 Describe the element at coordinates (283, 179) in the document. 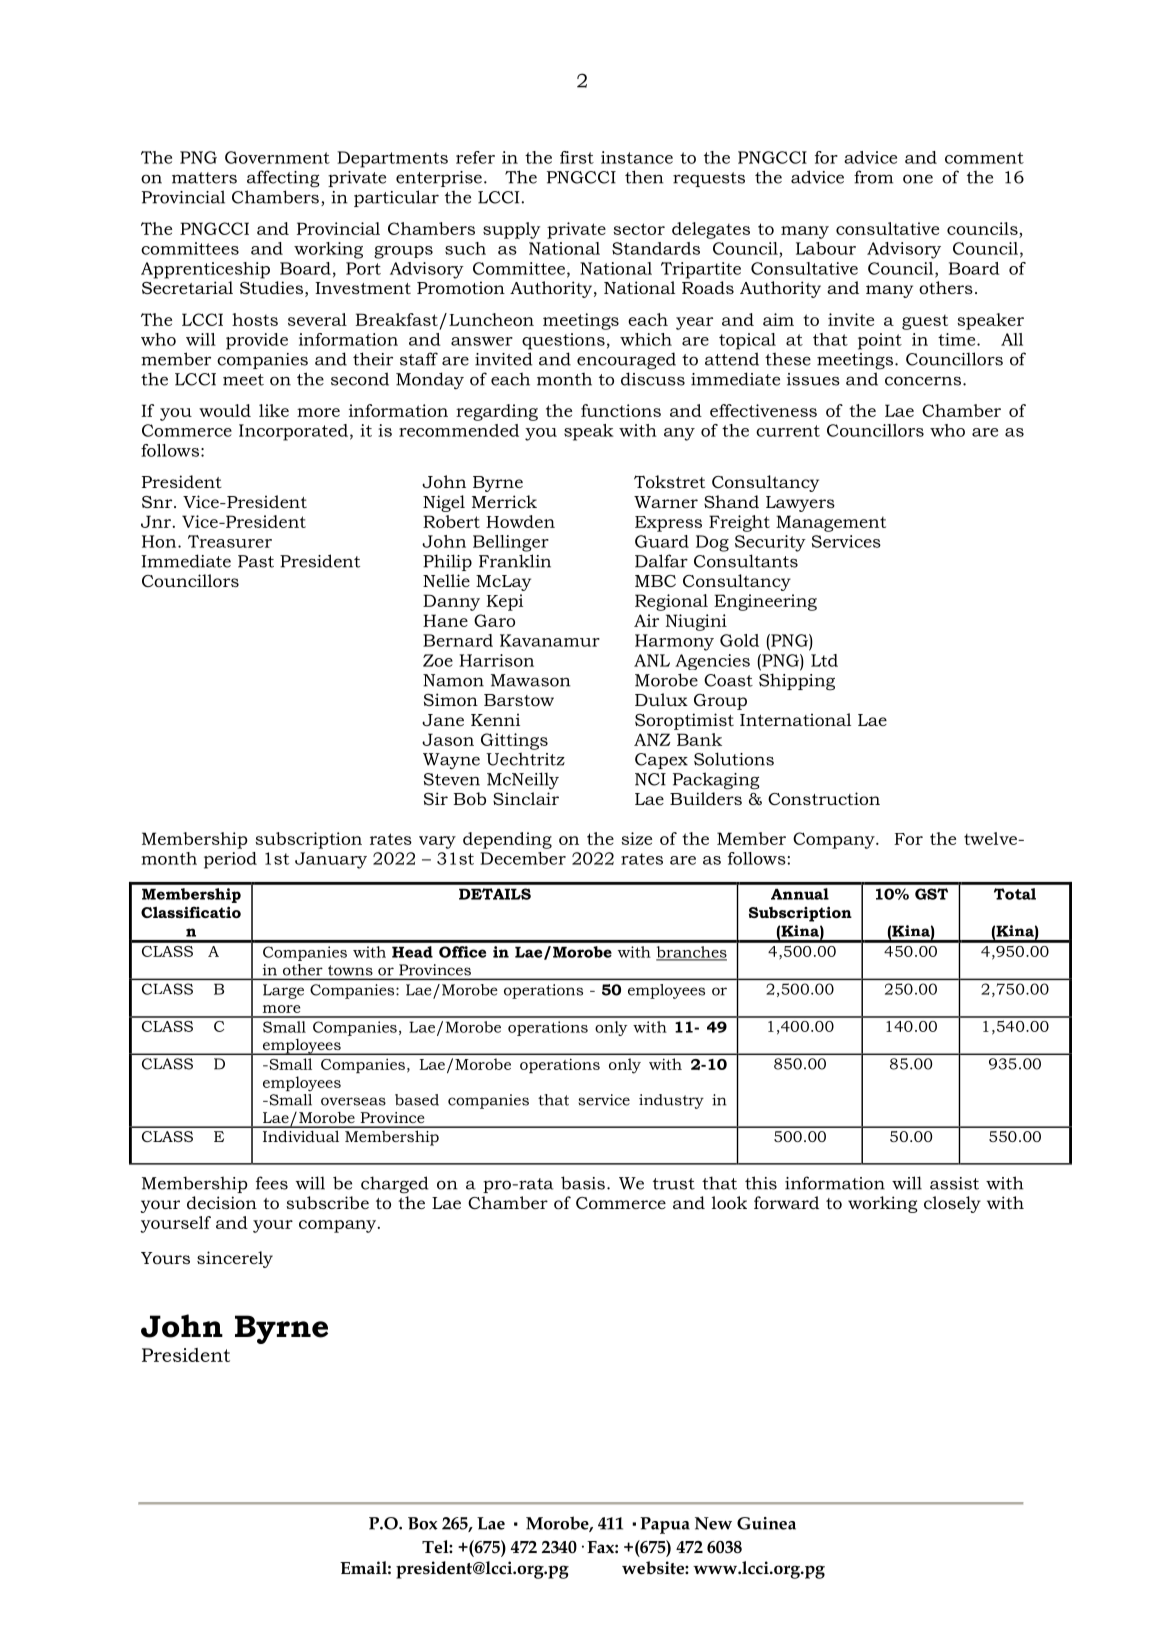

I see `affecting` at that location.
